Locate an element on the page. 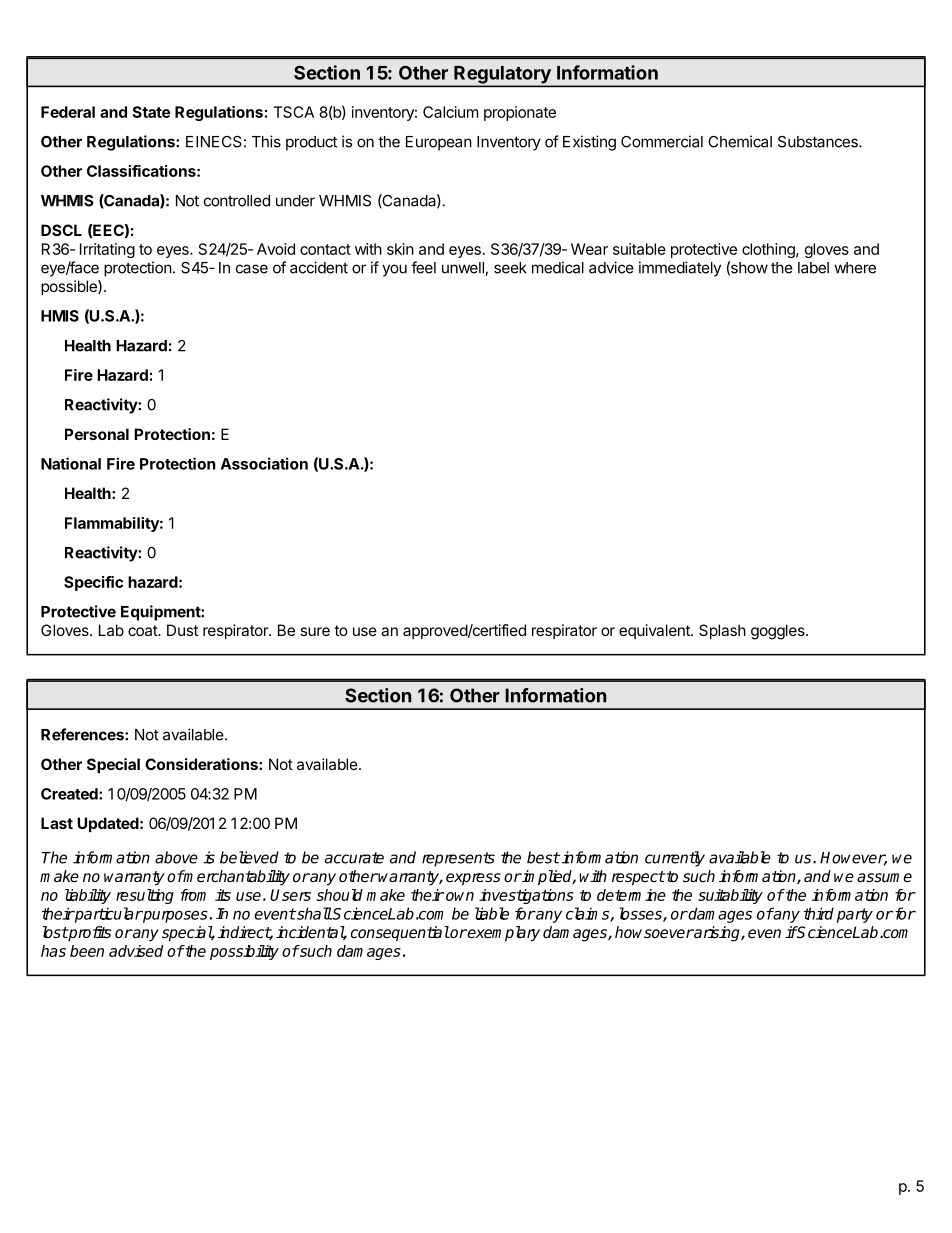 The height and width of the document is (1233, 952). Calcium is located at coordinates (450, 112).
